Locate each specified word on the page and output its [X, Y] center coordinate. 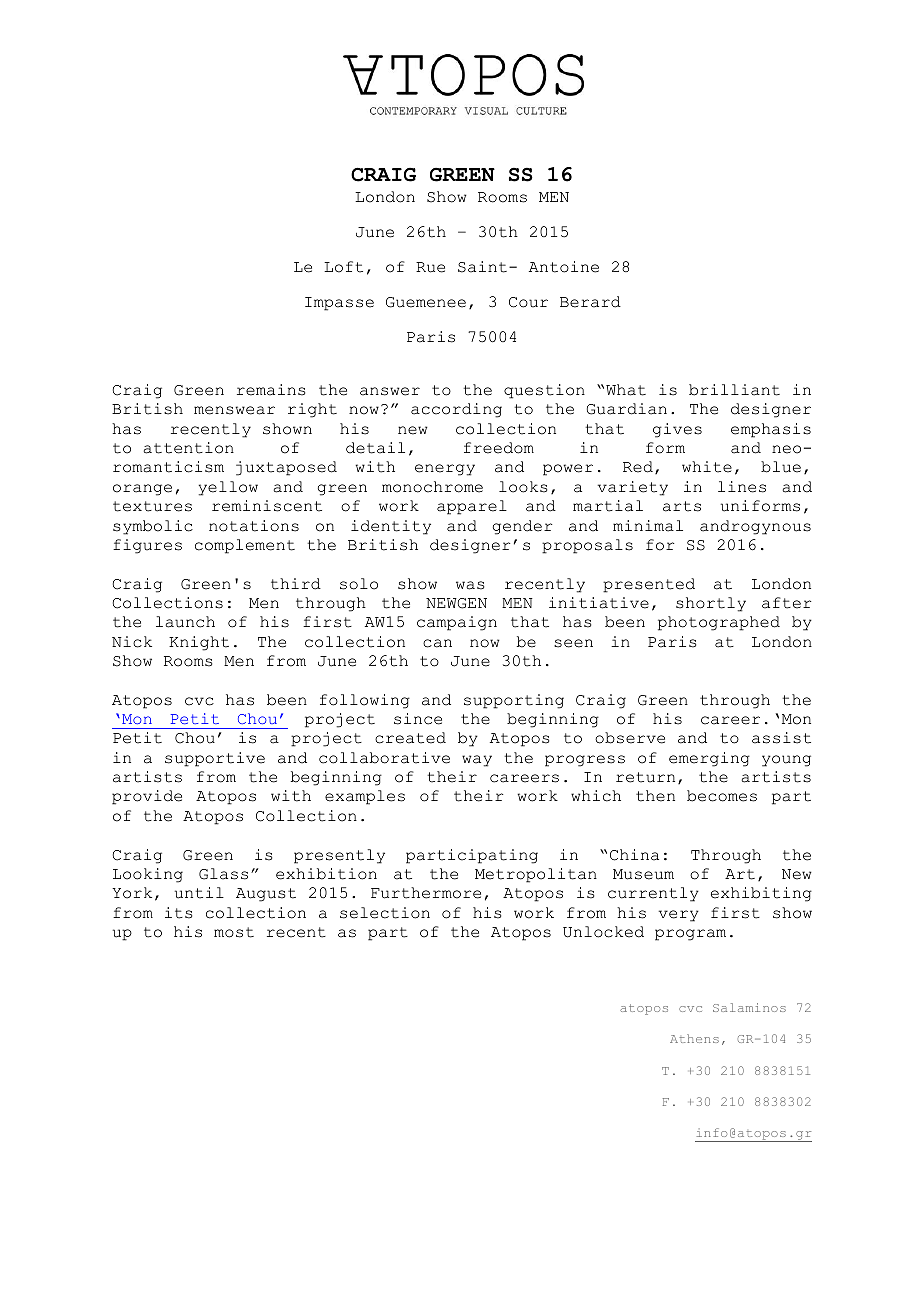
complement [245, 546]
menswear [234, 410]
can [437, 643]
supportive [215, 759]
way [477, 761]
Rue [430, 267]
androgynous [755, 527]
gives [677, 430]
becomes [722, 796]
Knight [199, 643]
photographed [719, 623]
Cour [528, 302]
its [178, 913]
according [456, 410]
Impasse [339, 304]
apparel [472, 507]
